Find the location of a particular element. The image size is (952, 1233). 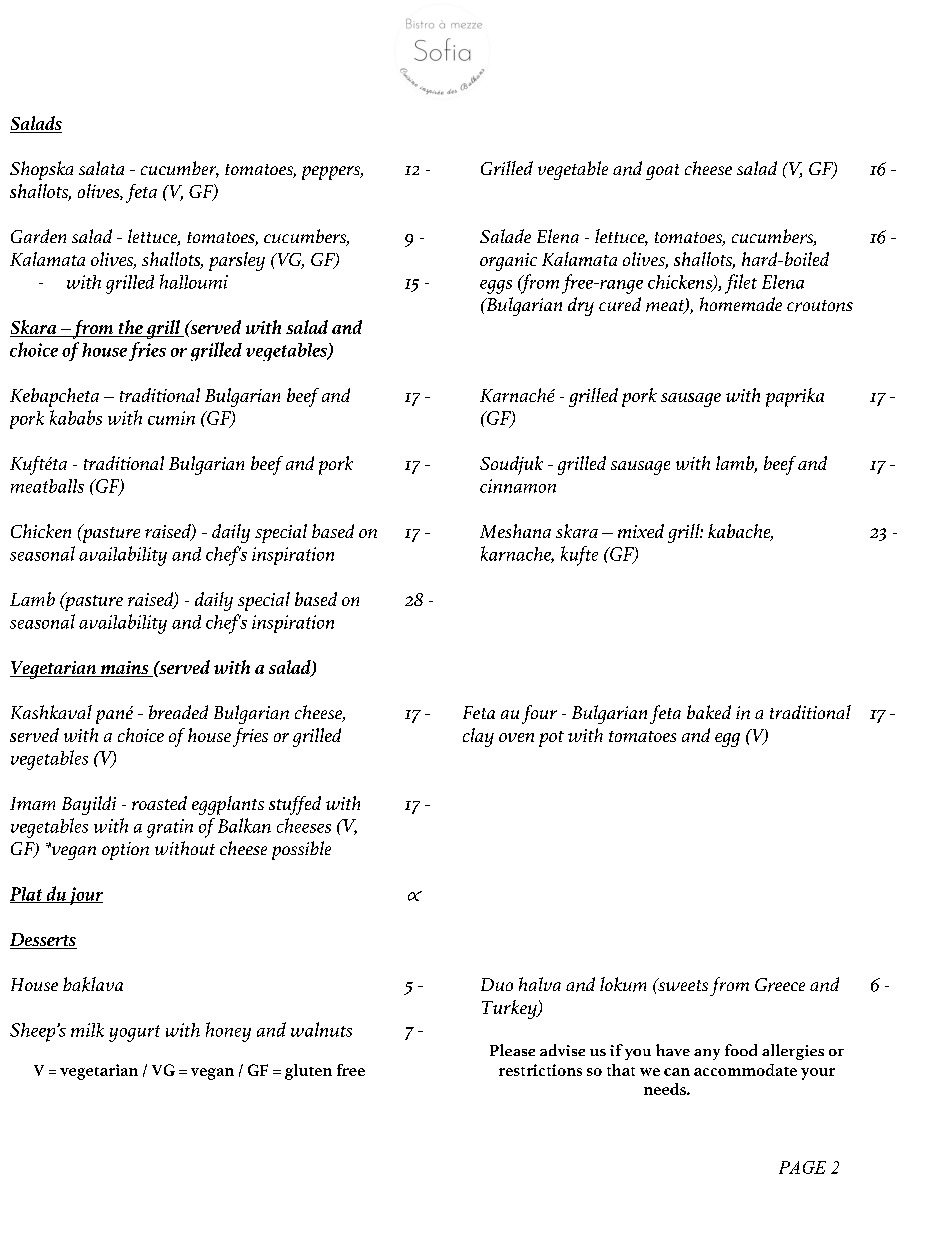

organic is located at coordinates (508, 262).
